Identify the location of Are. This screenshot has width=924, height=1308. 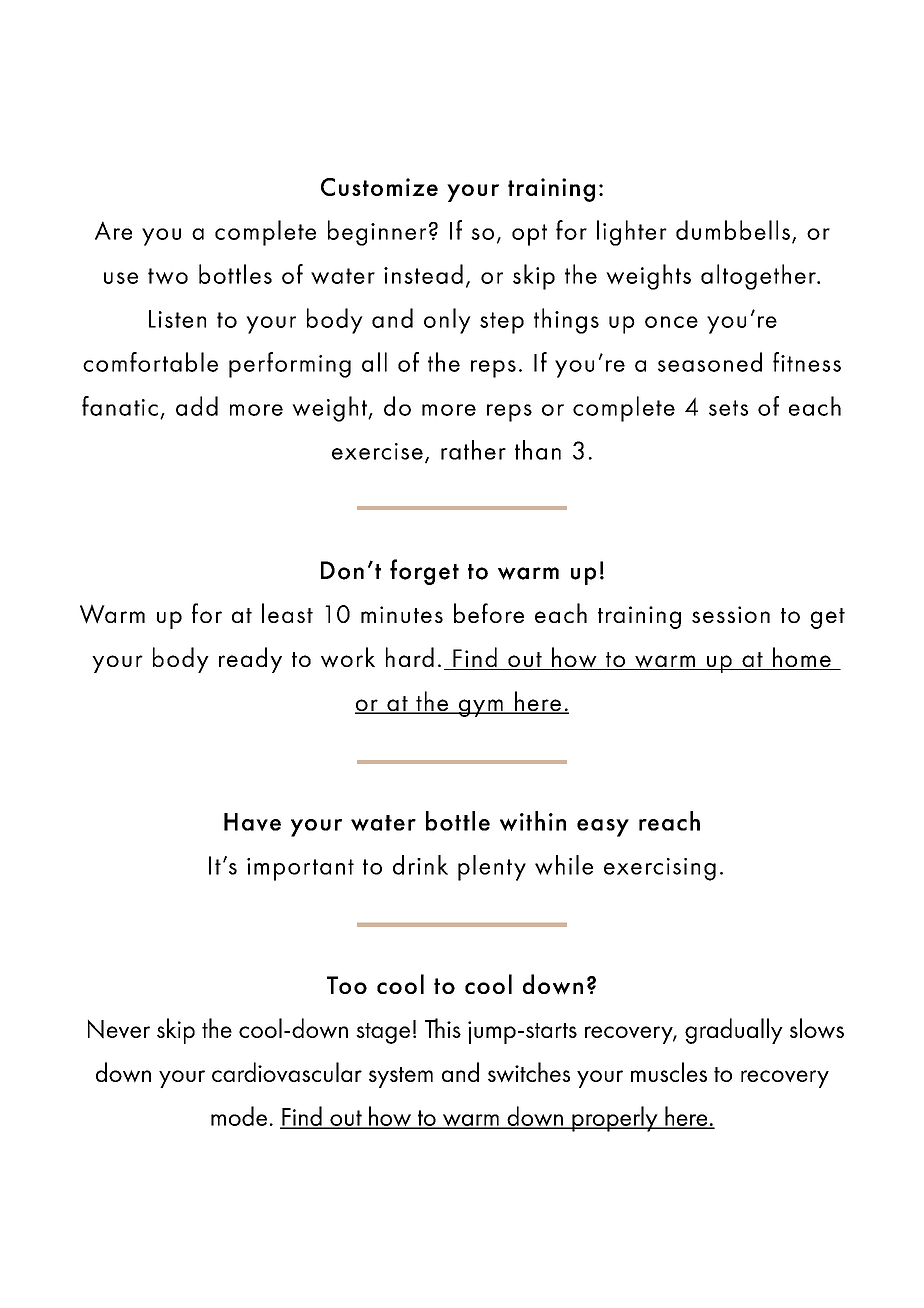
(113, 230).
